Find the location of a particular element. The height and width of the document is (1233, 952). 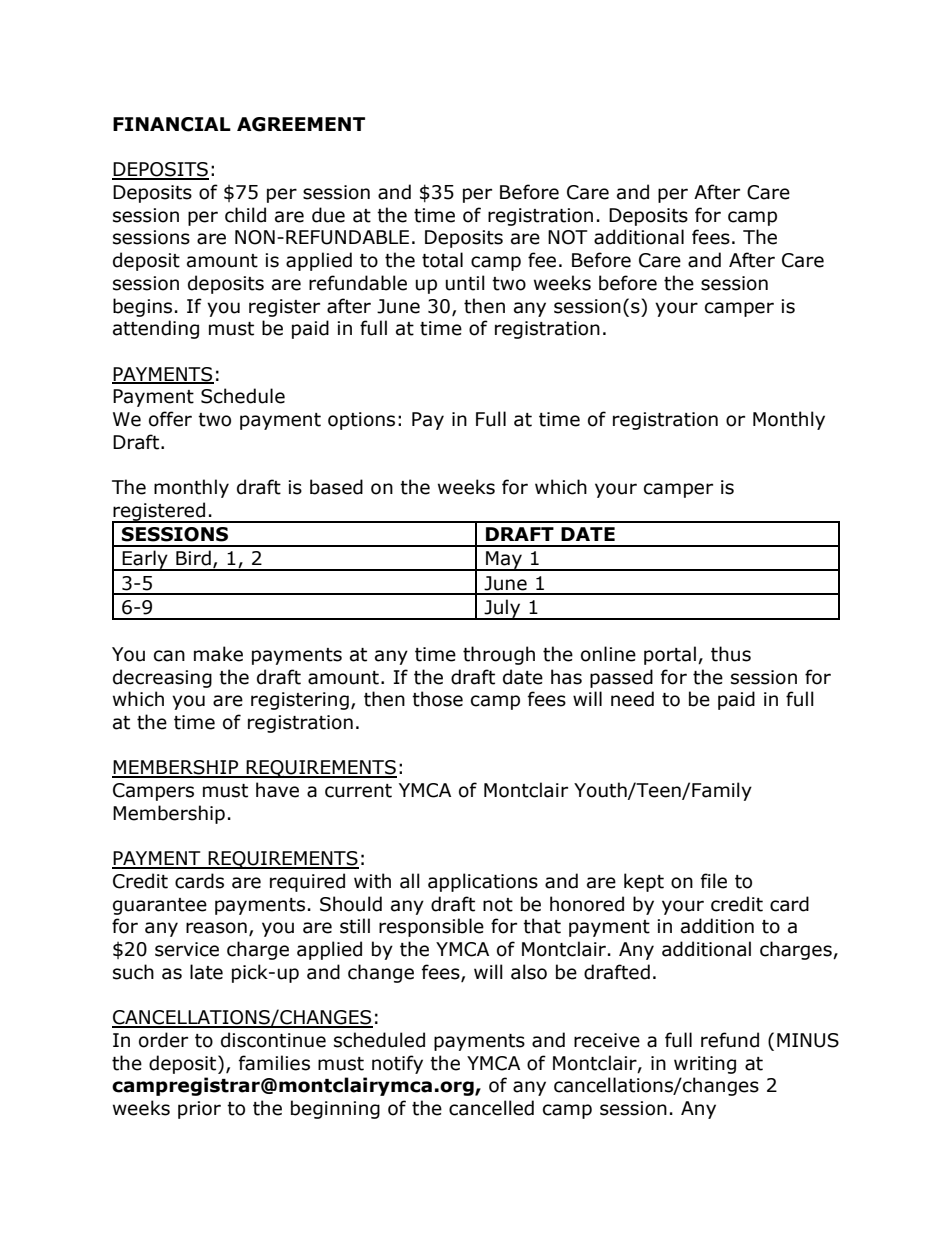

July is located at coordinates (502, 609).
